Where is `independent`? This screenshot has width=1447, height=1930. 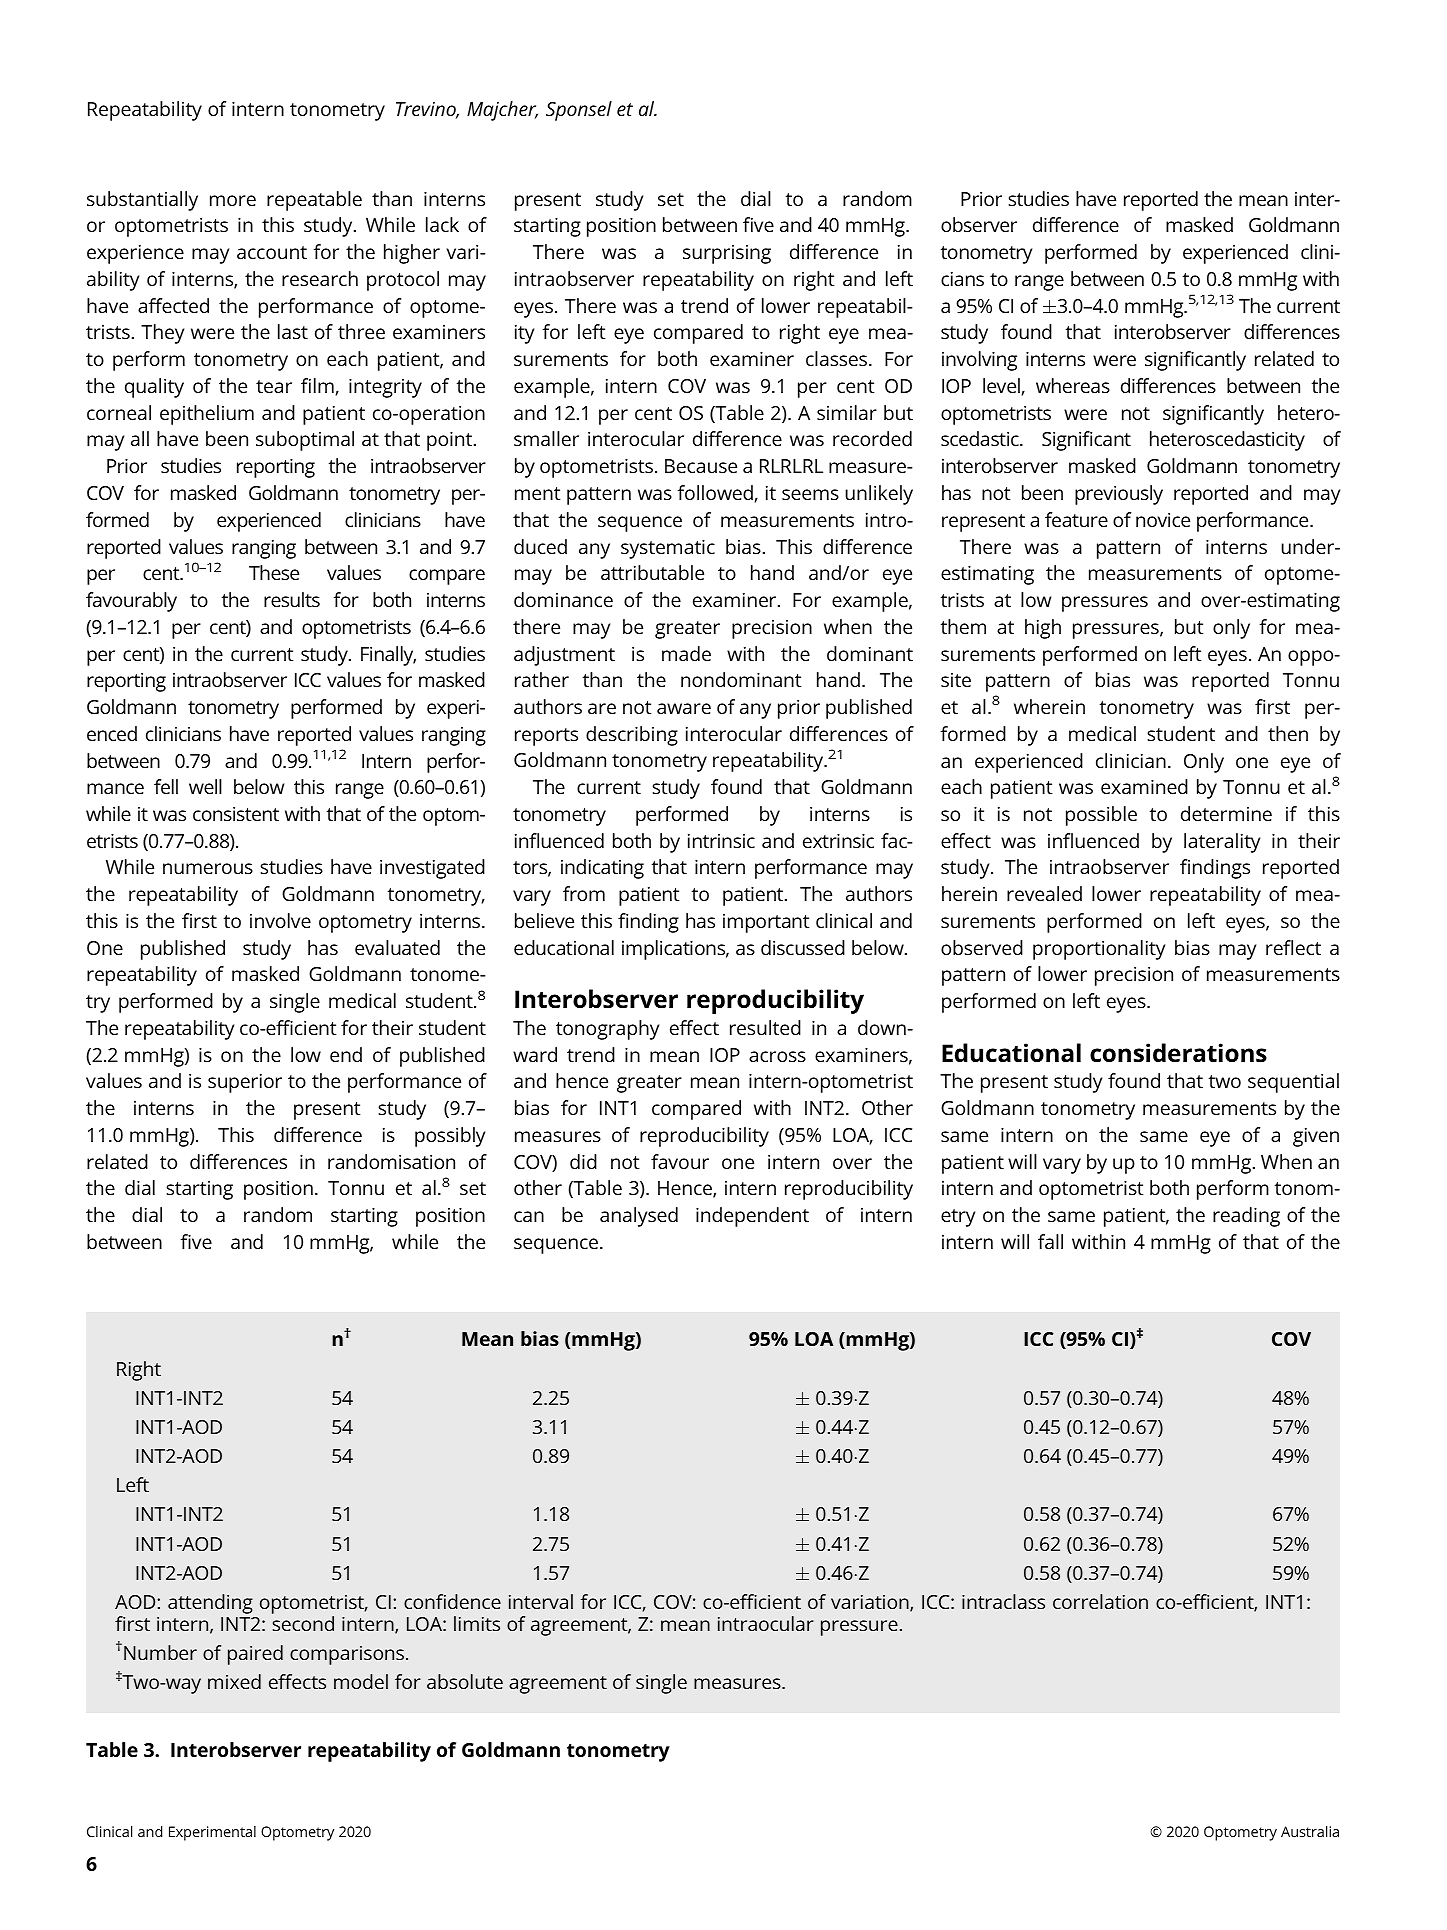 independent is located at coordinates (752, 1217).
